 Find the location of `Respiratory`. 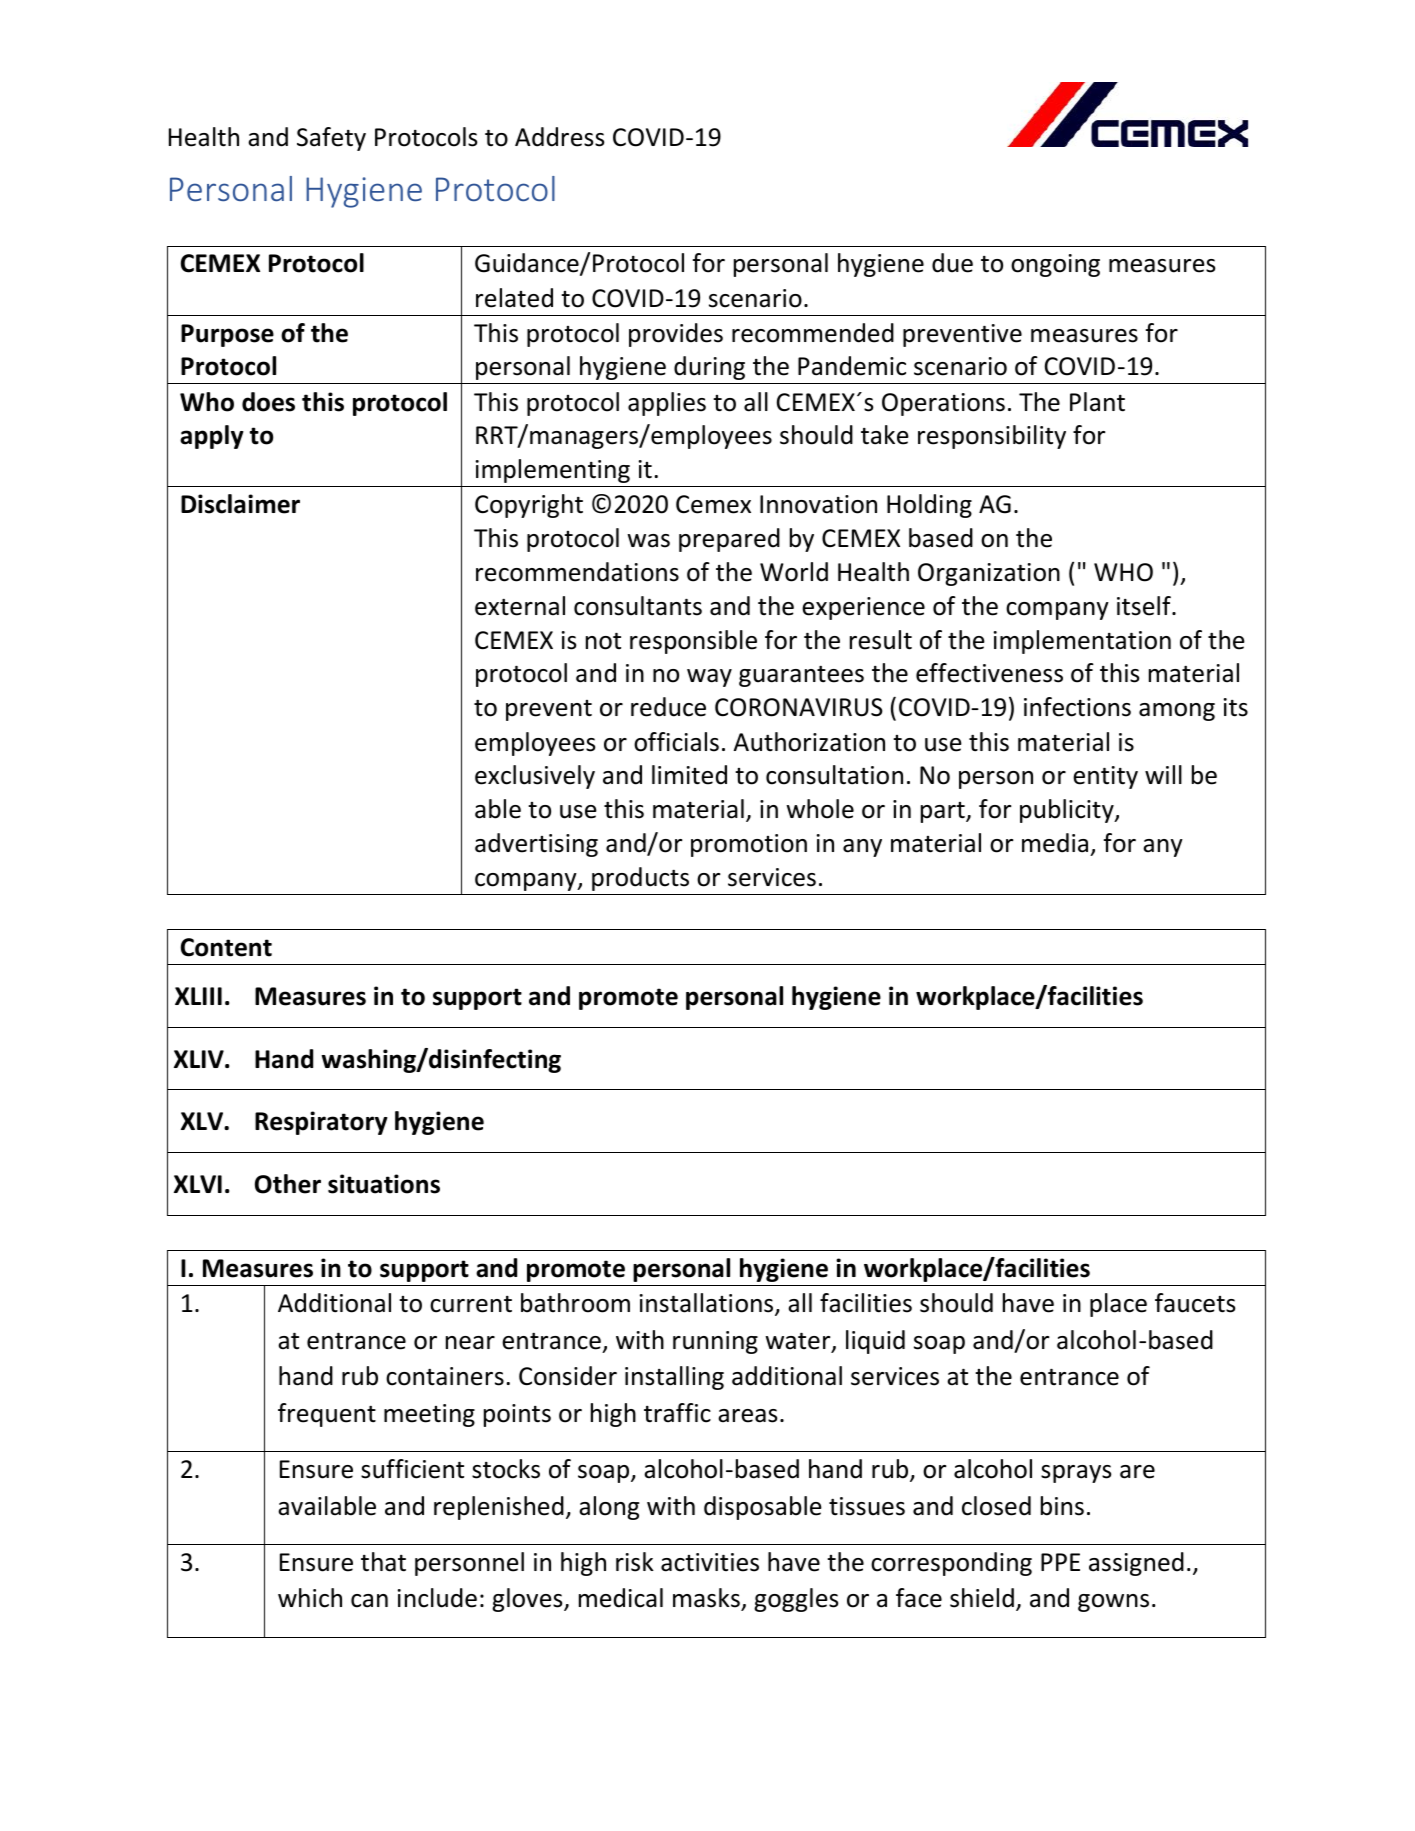

Respiratory is located at coordinates (321, 1123).
